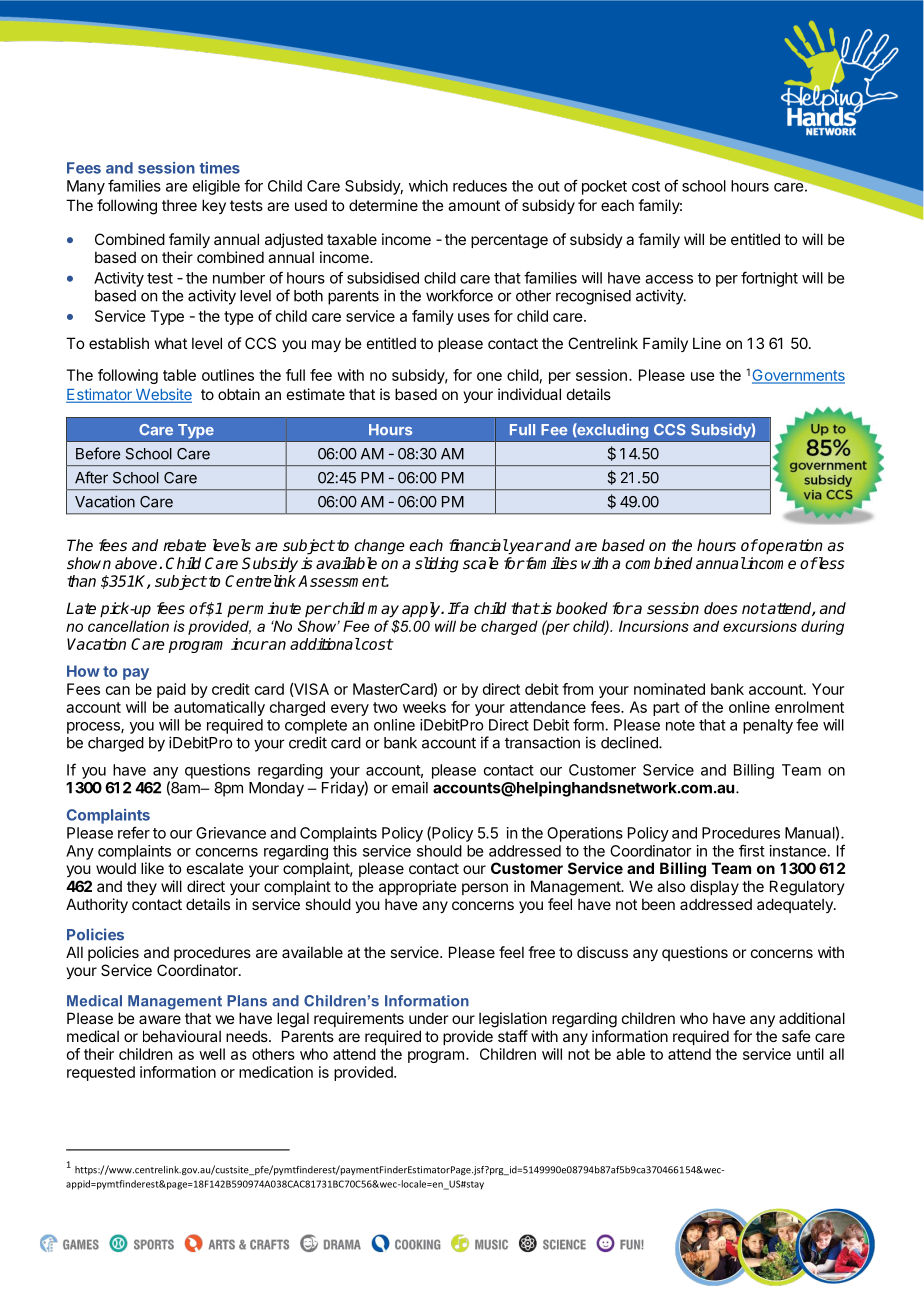  Describe the element at coordinates (529, 394) in the screenshot. I see `individual` at that location.
